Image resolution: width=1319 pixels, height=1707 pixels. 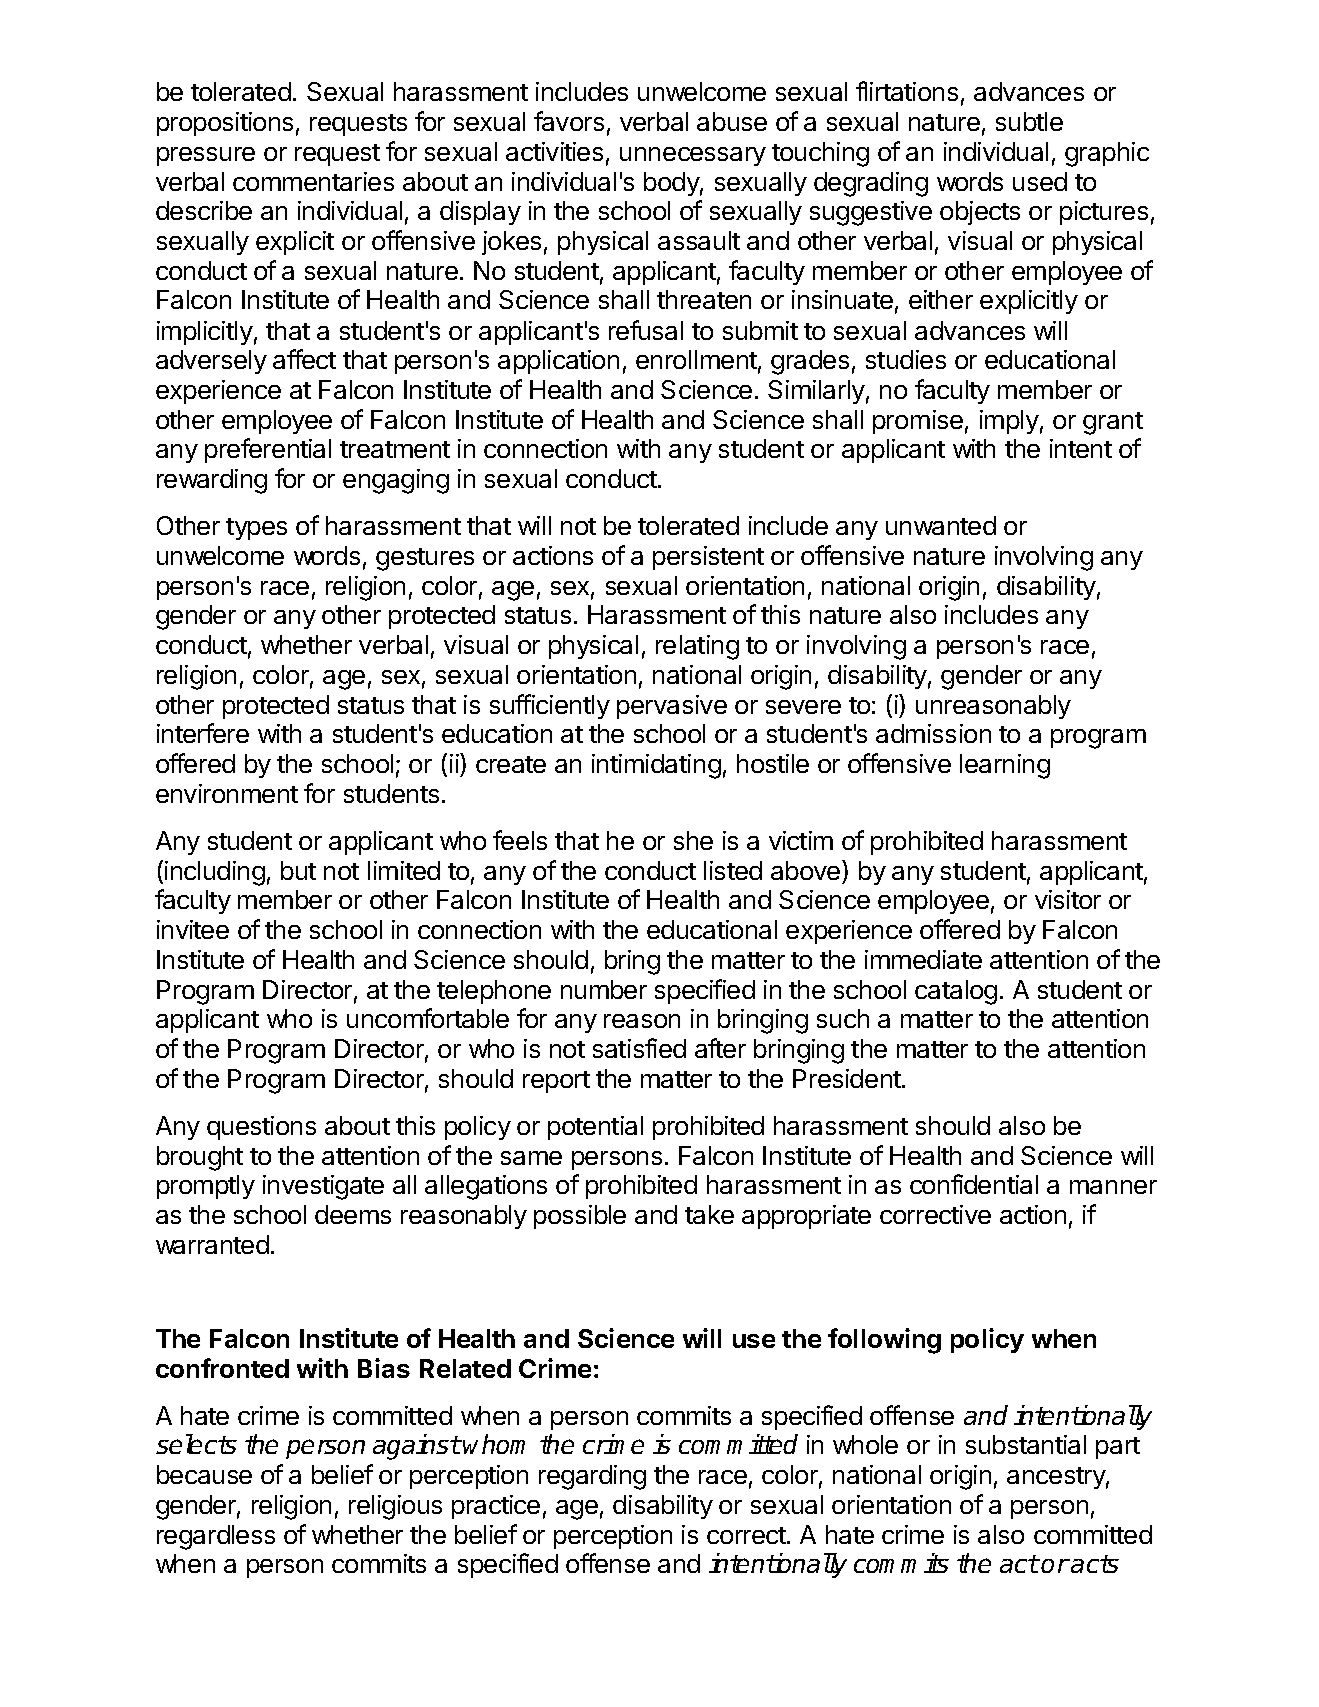 What do you see at coordinates (592, 1477) in the image?
I see `regarding` at bounding box center [592, 1477].
